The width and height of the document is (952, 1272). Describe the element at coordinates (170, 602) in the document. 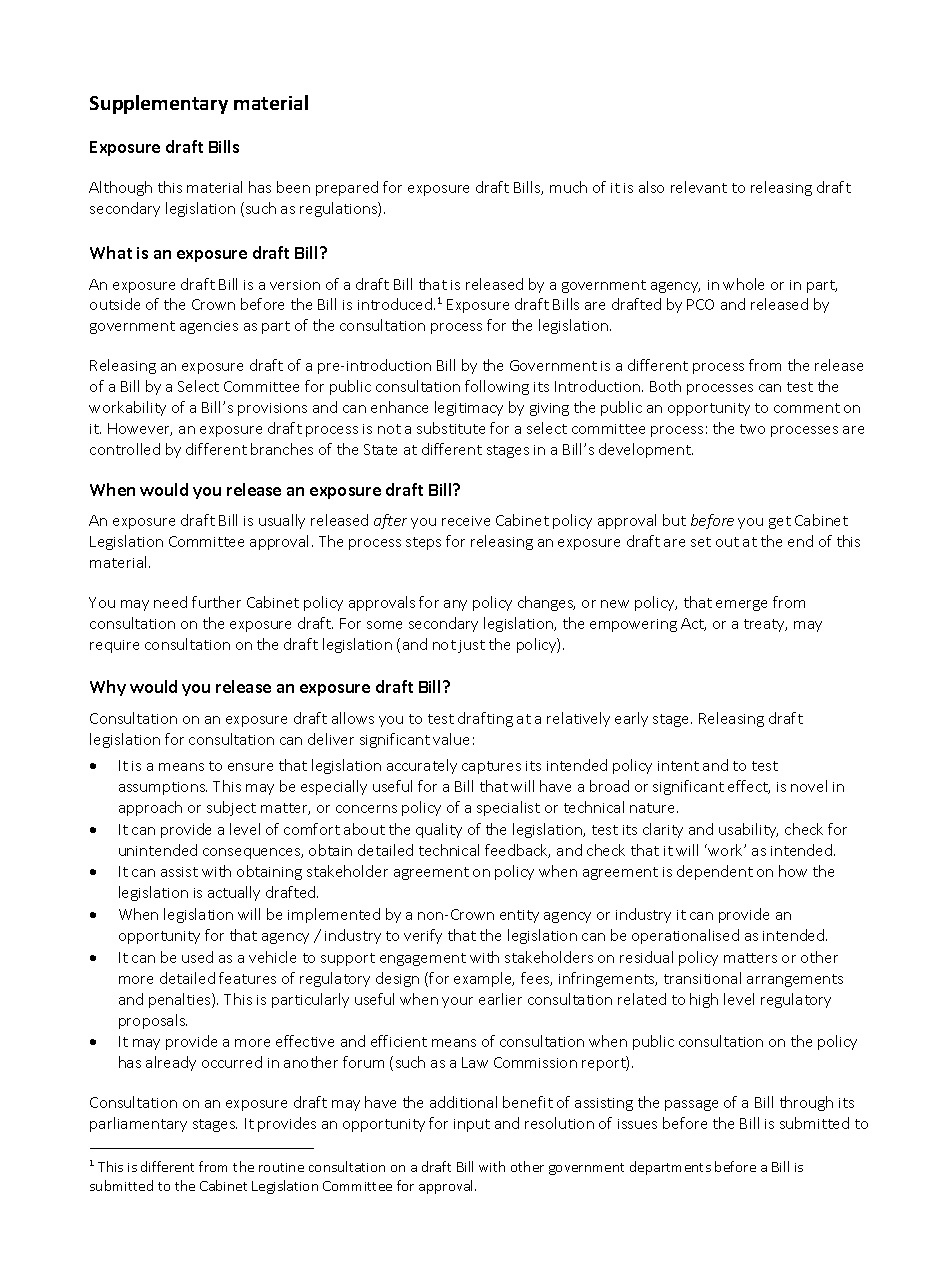

I see `need` at that location.
